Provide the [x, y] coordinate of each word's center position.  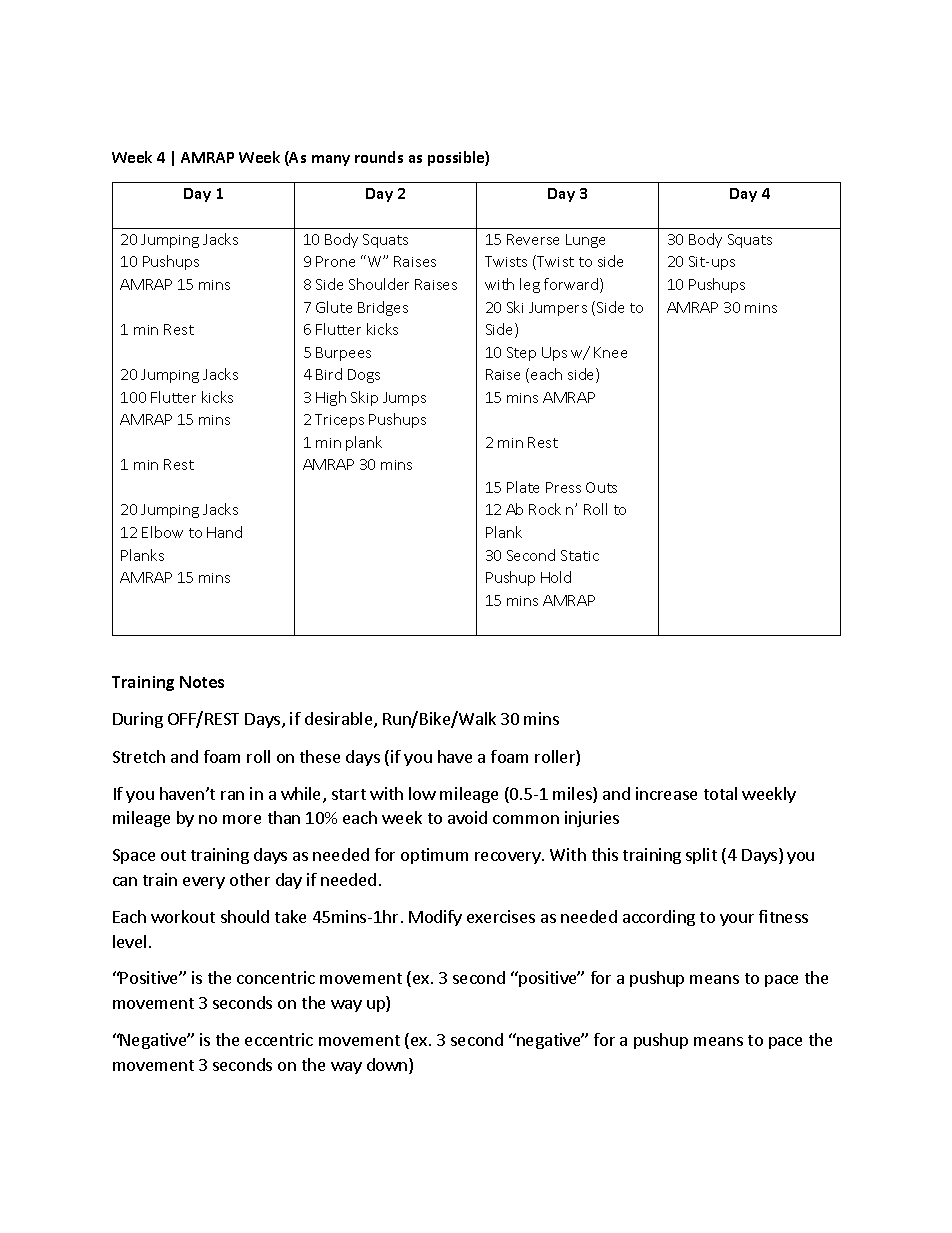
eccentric [279, 1039]
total [720, 793]
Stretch [139, 756]
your [737, 920]
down [388, 1066]
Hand [224, 532]
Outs [601, 487]
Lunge [585, 241]
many [331, 160]
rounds [379, 157]
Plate [523, 487]
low [422, 793]
